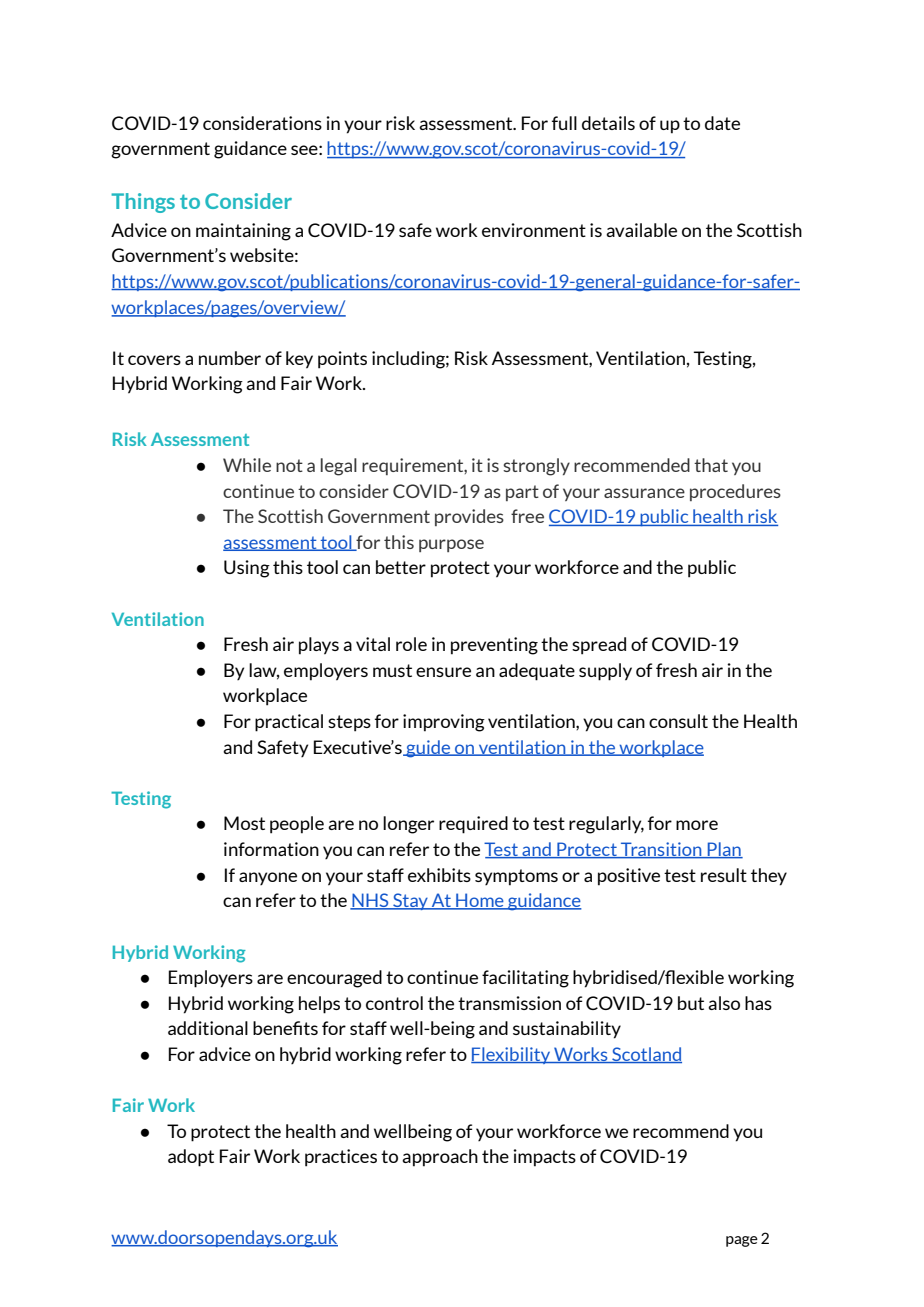 The image size is (924, 1307). I want to click on Using, so click(247, 569).
